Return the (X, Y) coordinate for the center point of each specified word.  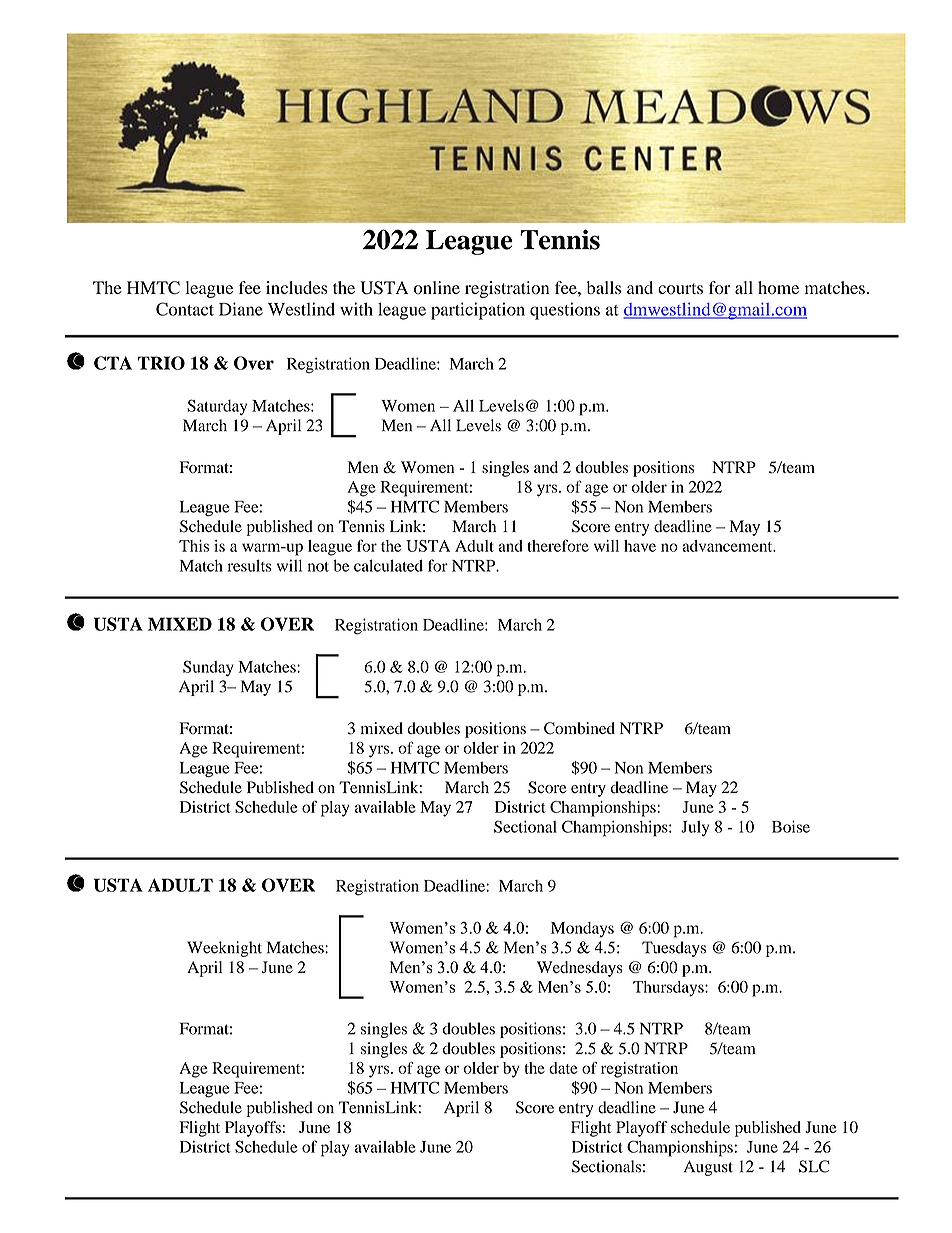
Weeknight (224, 949)
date (563, 1068)
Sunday (208, 668)
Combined (579, 728)
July (695, 828)
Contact (185, 309)
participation (478, 311)
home (778, 287)
